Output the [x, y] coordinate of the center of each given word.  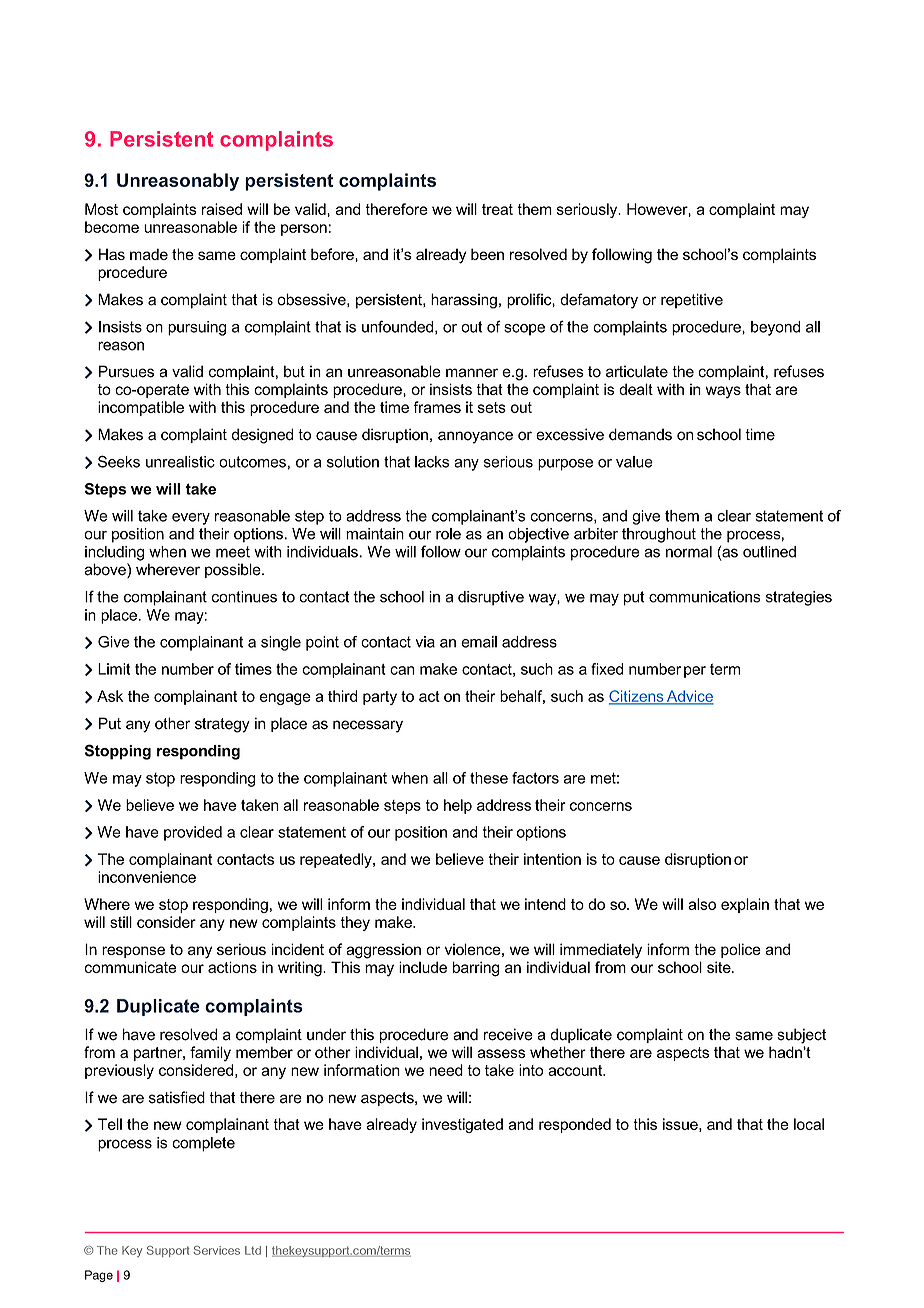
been [487, 254]
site [720, 967]
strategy [222, 725]
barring [476, 969]
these [489, 778]
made [149, 254]
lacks [432, 462]
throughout [659, 535]
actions [232, 967]
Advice [689, 697]
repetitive [692, 301]
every [191, 519]
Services [216, 1250]
